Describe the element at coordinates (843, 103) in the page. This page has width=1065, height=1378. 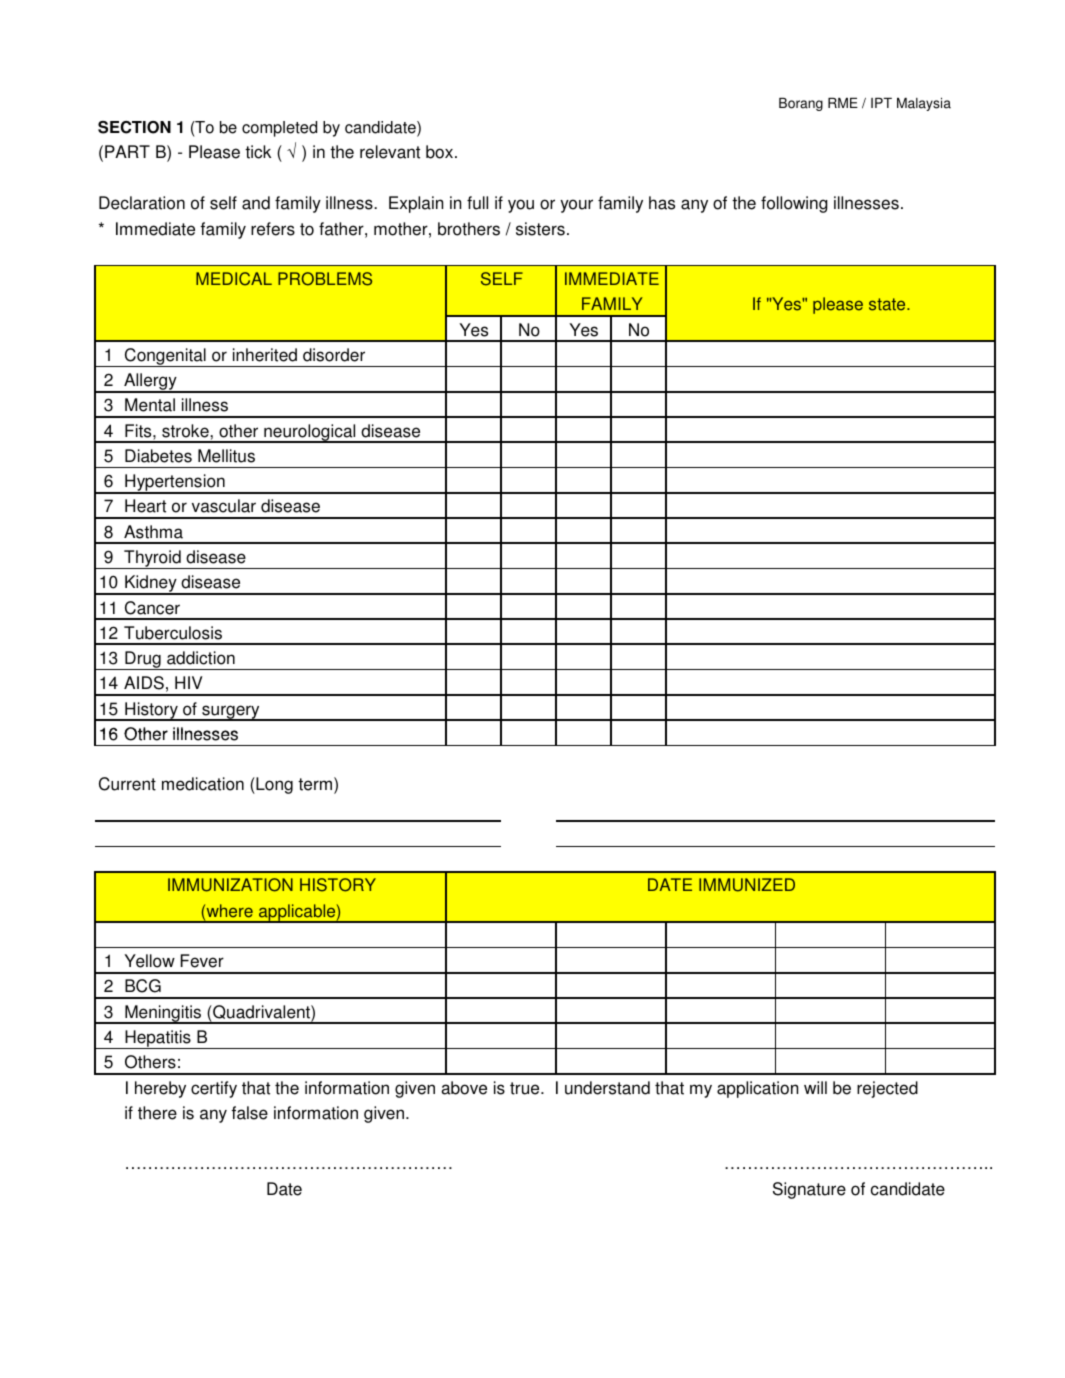
I see `RME` at that location.
